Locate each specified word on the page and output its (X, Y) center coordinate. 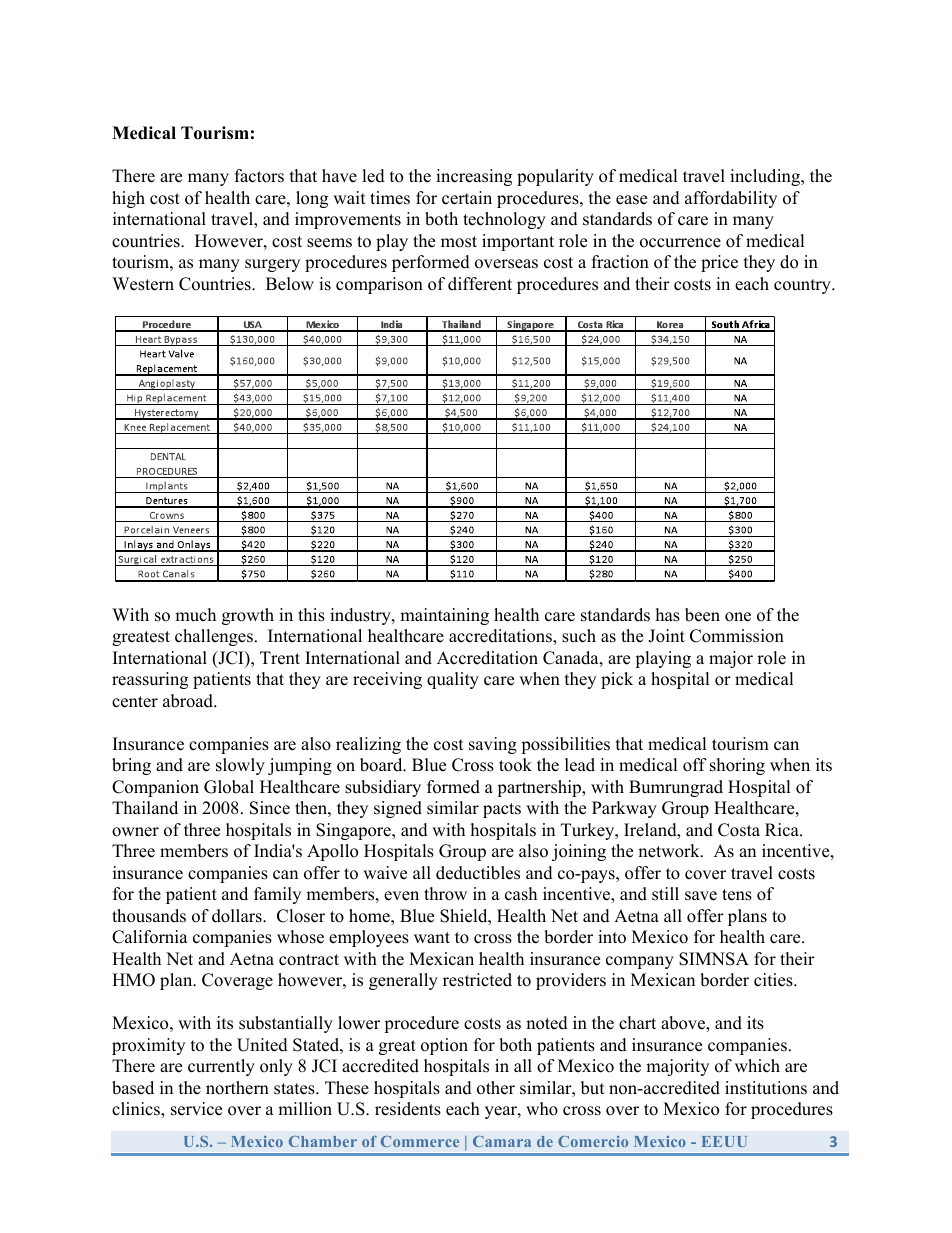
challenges (214, 637)
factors (259, 176)
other (496, 1088)
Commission (737, 636)
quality (453, 680)
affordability (731, 199)
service (196, 1109)
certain (467, 198)
